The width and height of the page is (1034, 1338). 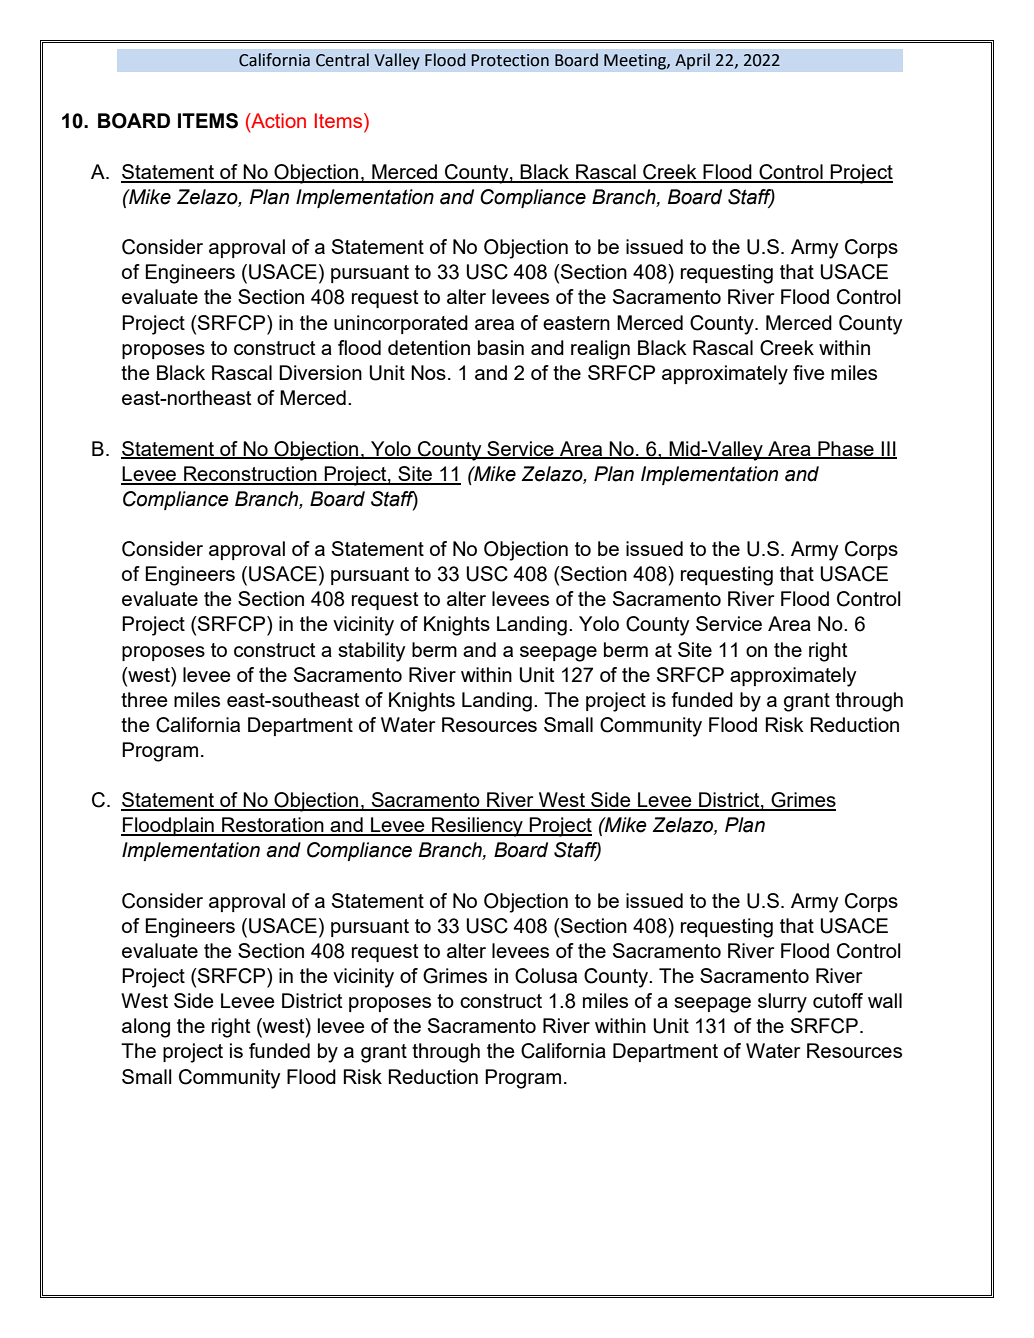 What do you see at coordinates (809, 372) in the page?
I see `five` at bounding box center [809, 372].
